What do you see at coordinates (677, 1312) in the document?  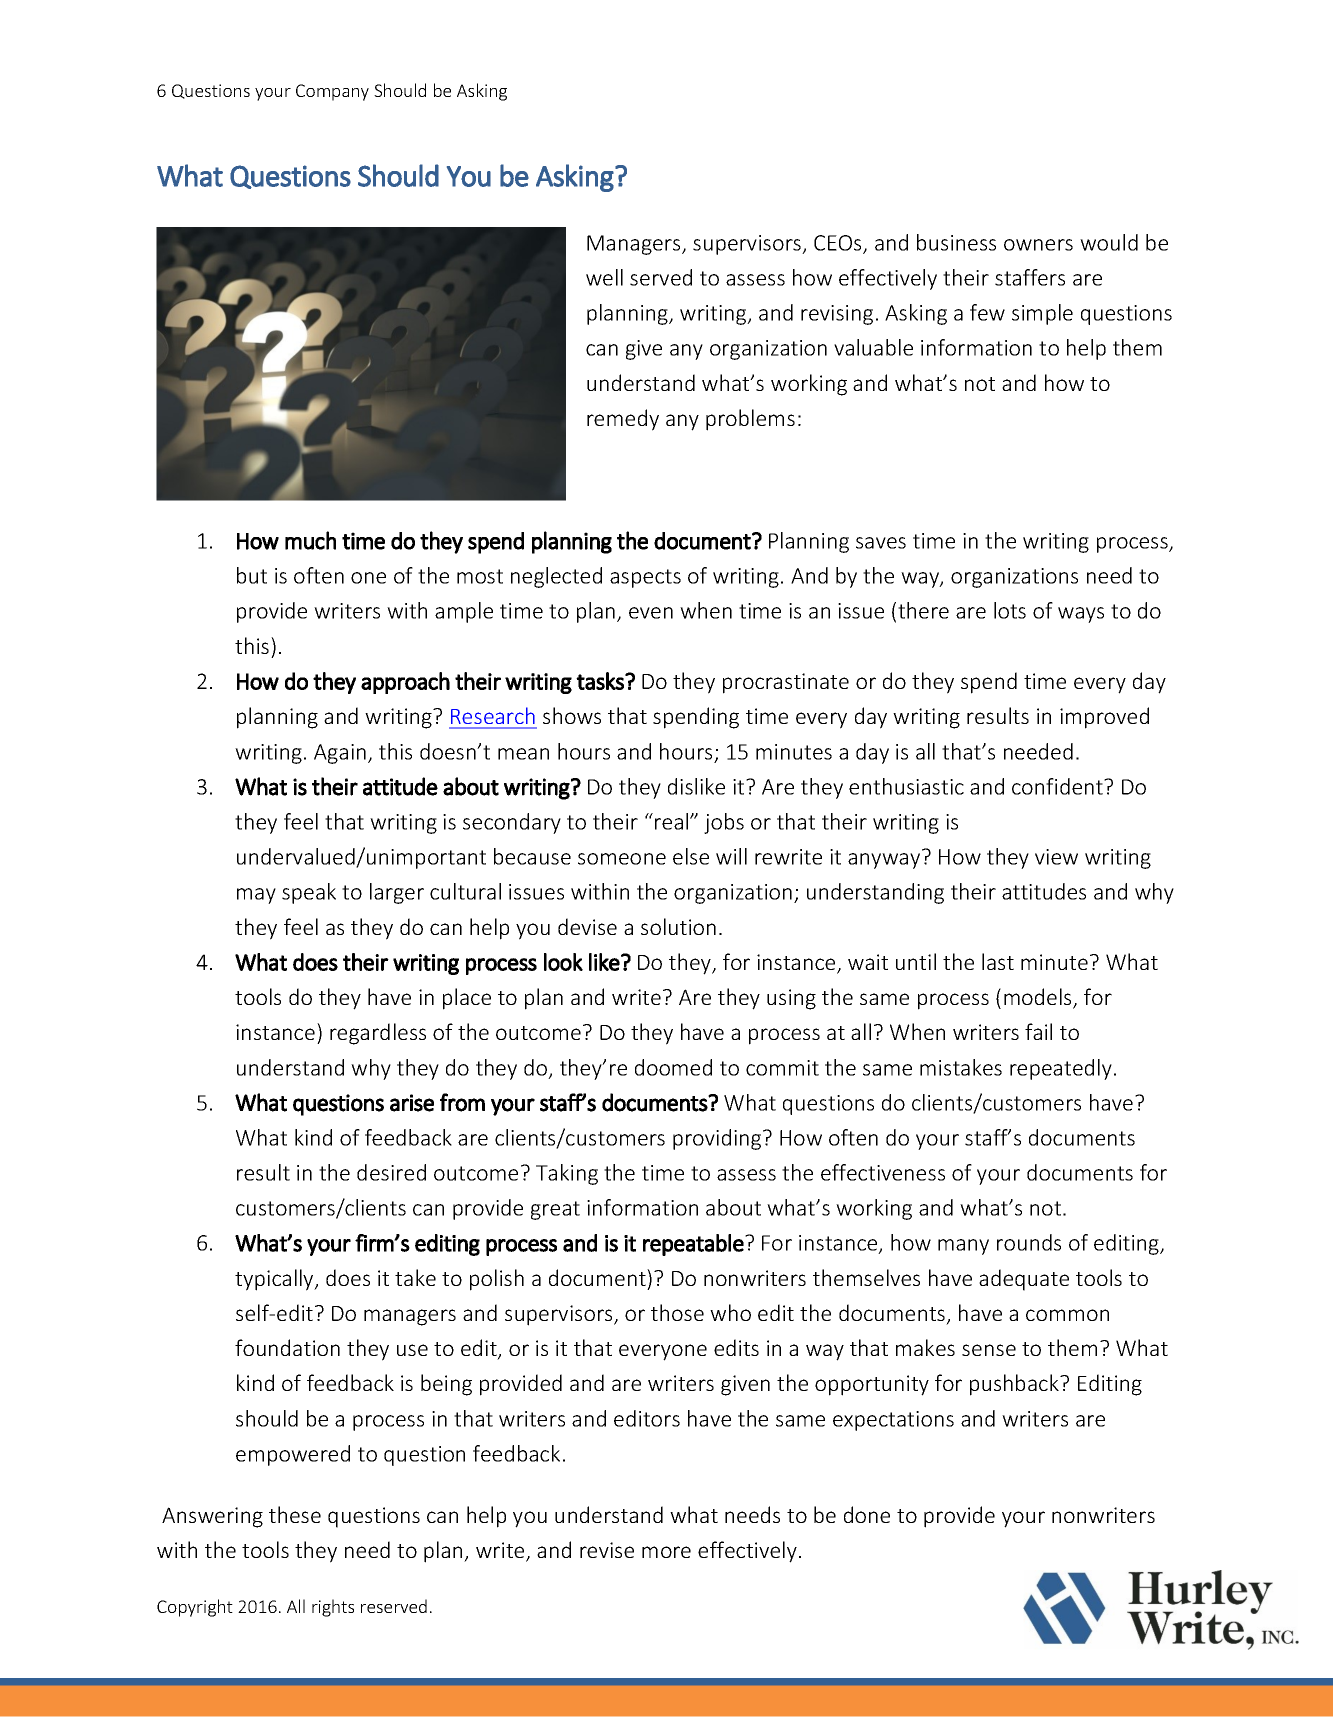 I see `those` at bounding box center [677, 1312].
